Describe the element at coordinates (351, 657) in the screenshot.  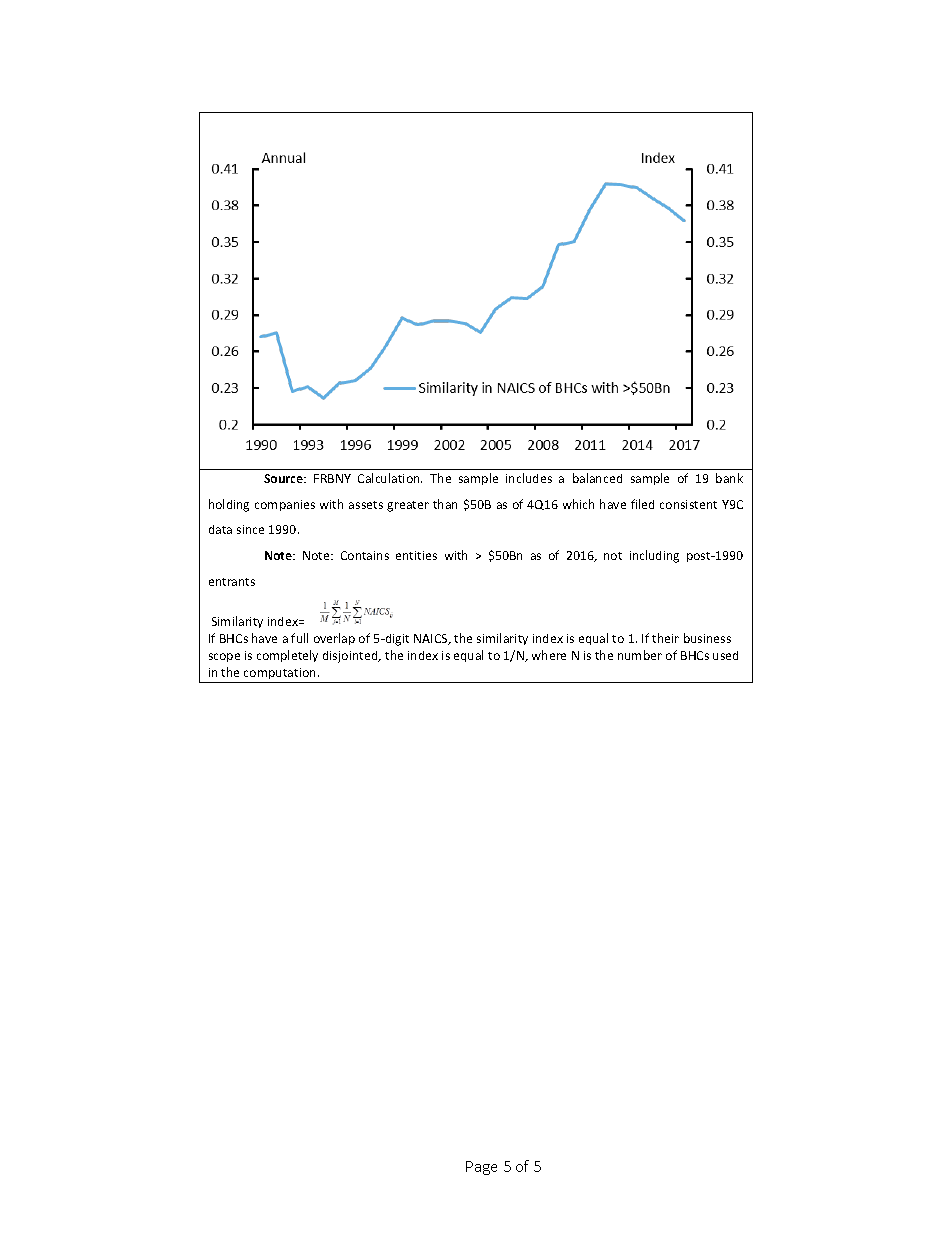
I see `disjointed` at that location.
